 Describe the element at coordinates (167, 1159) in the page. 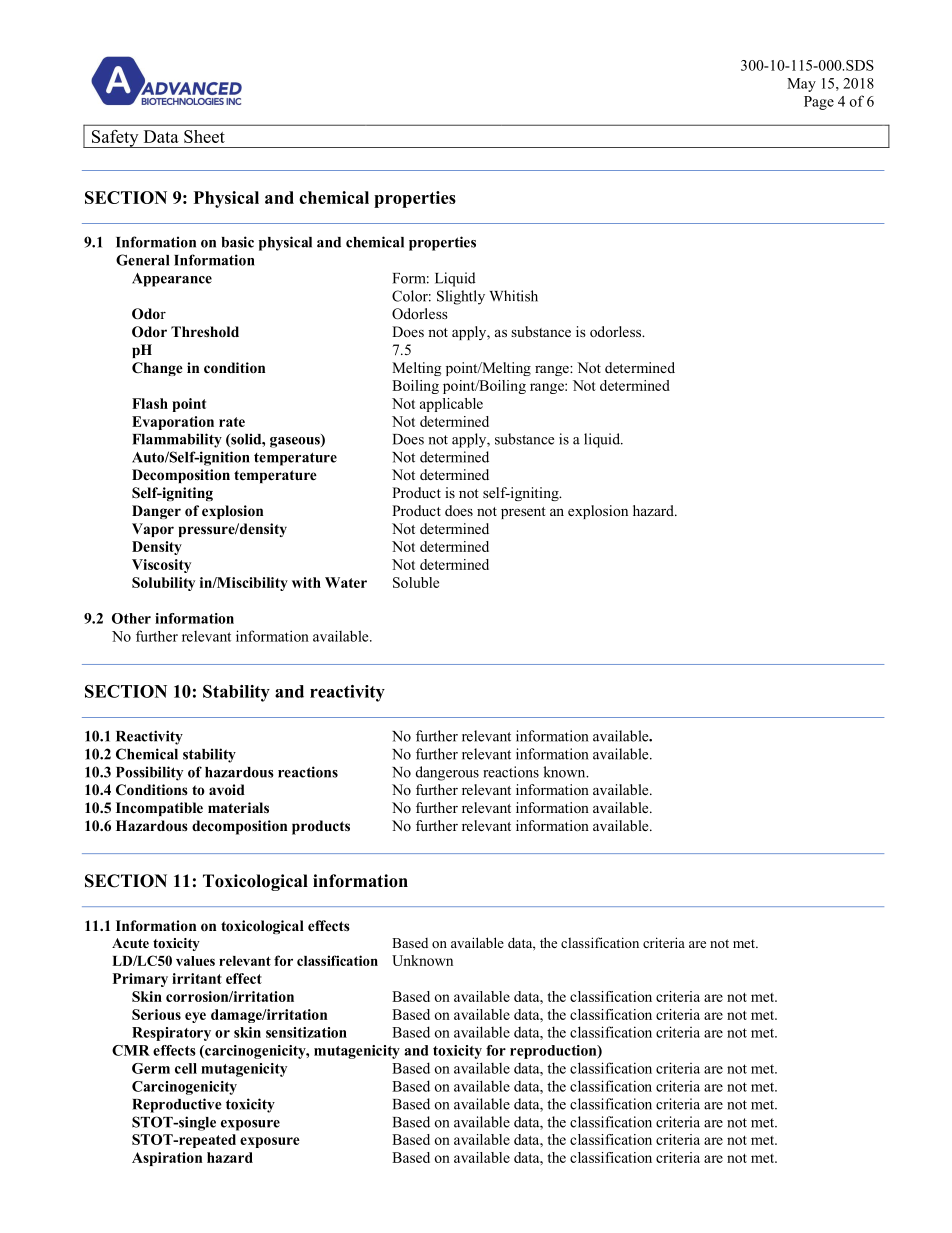

I see `Aspiration` at that location.
